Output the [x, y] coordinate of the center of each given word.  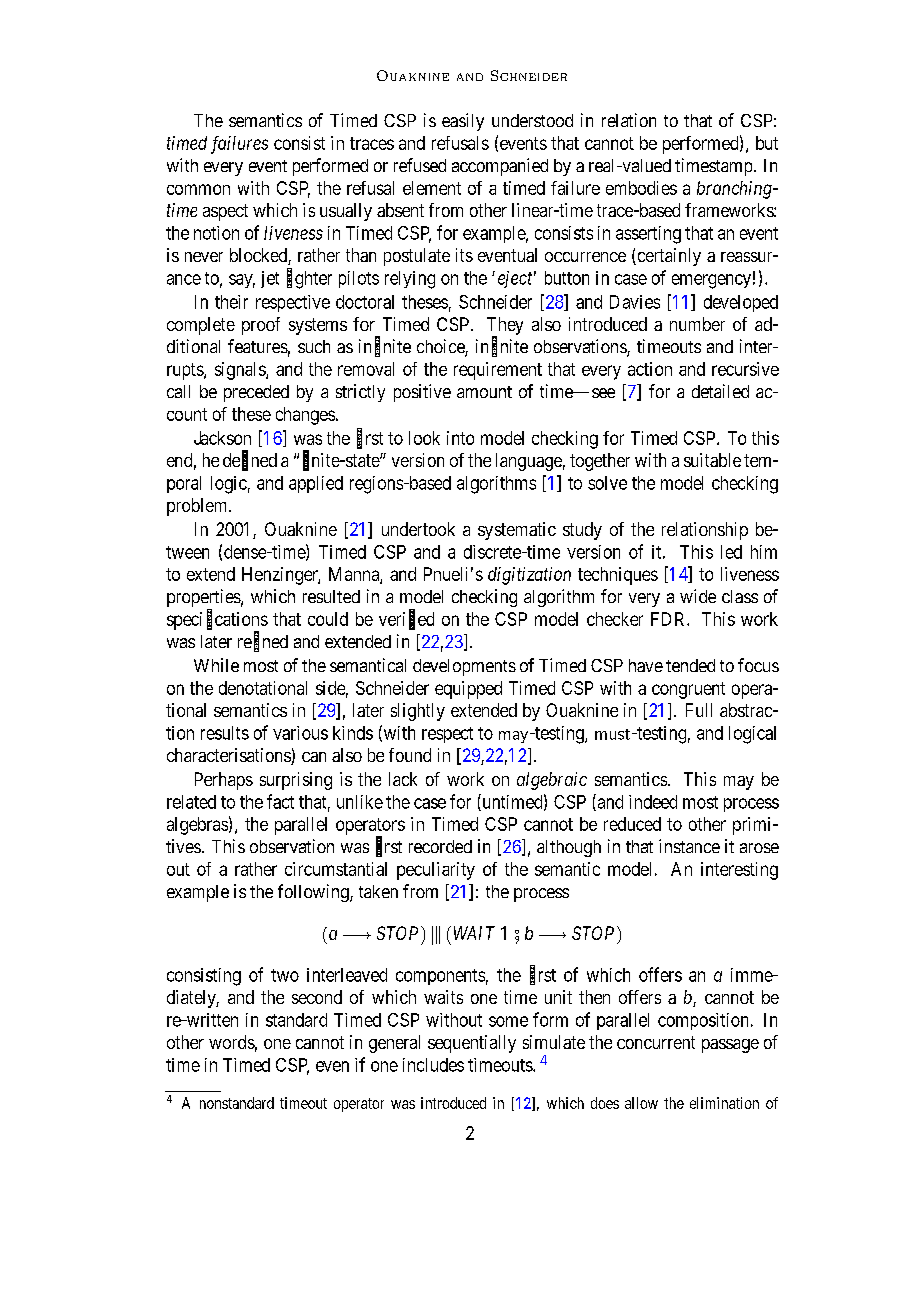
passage [730, 1046]
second [317, 997]
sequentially [472, 1044]
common [198, 189]
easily [463, 122]
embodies [641, 188]
